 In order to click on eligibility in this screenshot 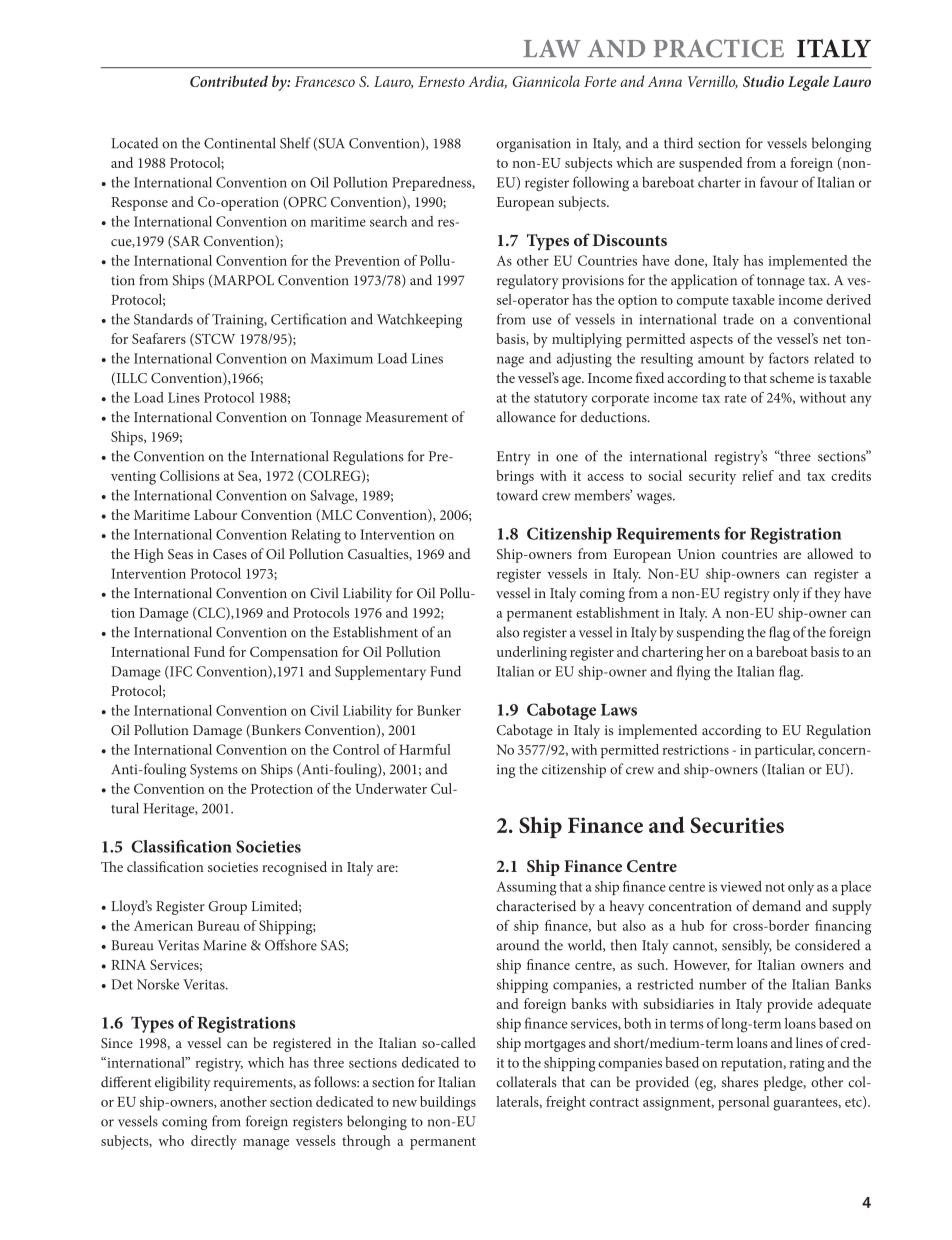, I will do `click(183, 1083)`.
